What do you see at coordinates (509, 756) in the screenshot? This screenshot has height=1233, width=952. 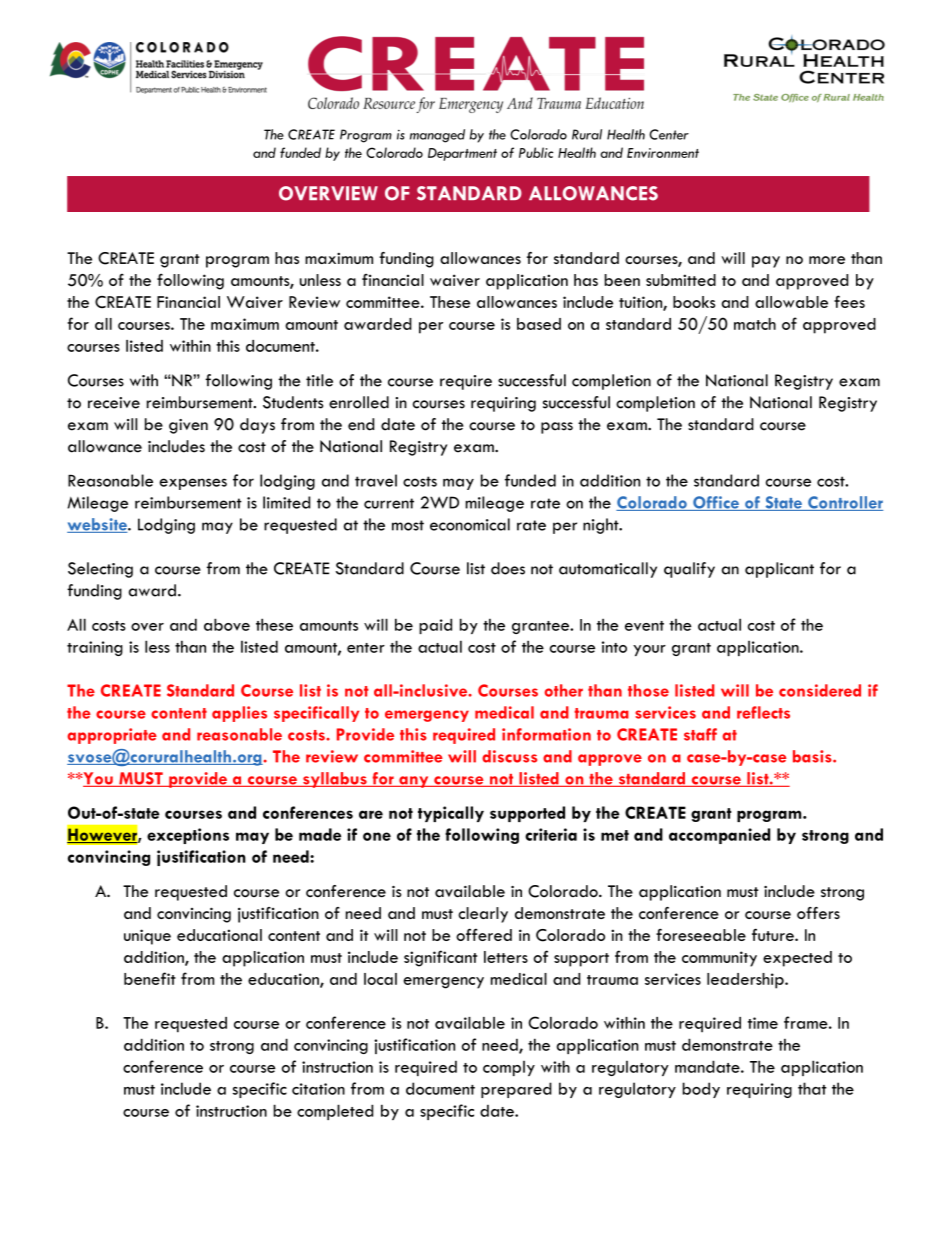 I see `discuss` at bounding box center [509, 756].
